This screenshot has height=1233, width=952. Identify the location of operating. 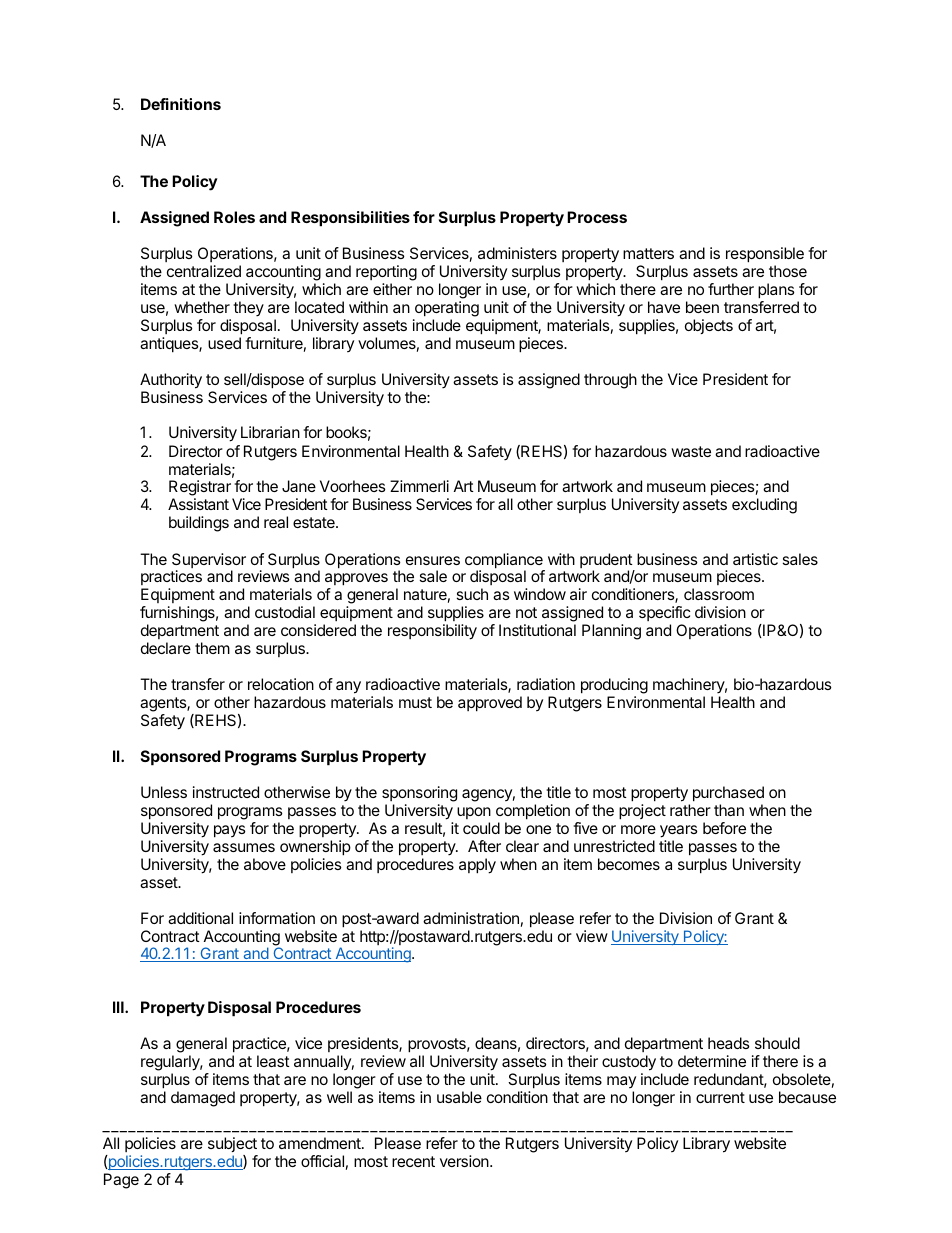
(447, 309).
